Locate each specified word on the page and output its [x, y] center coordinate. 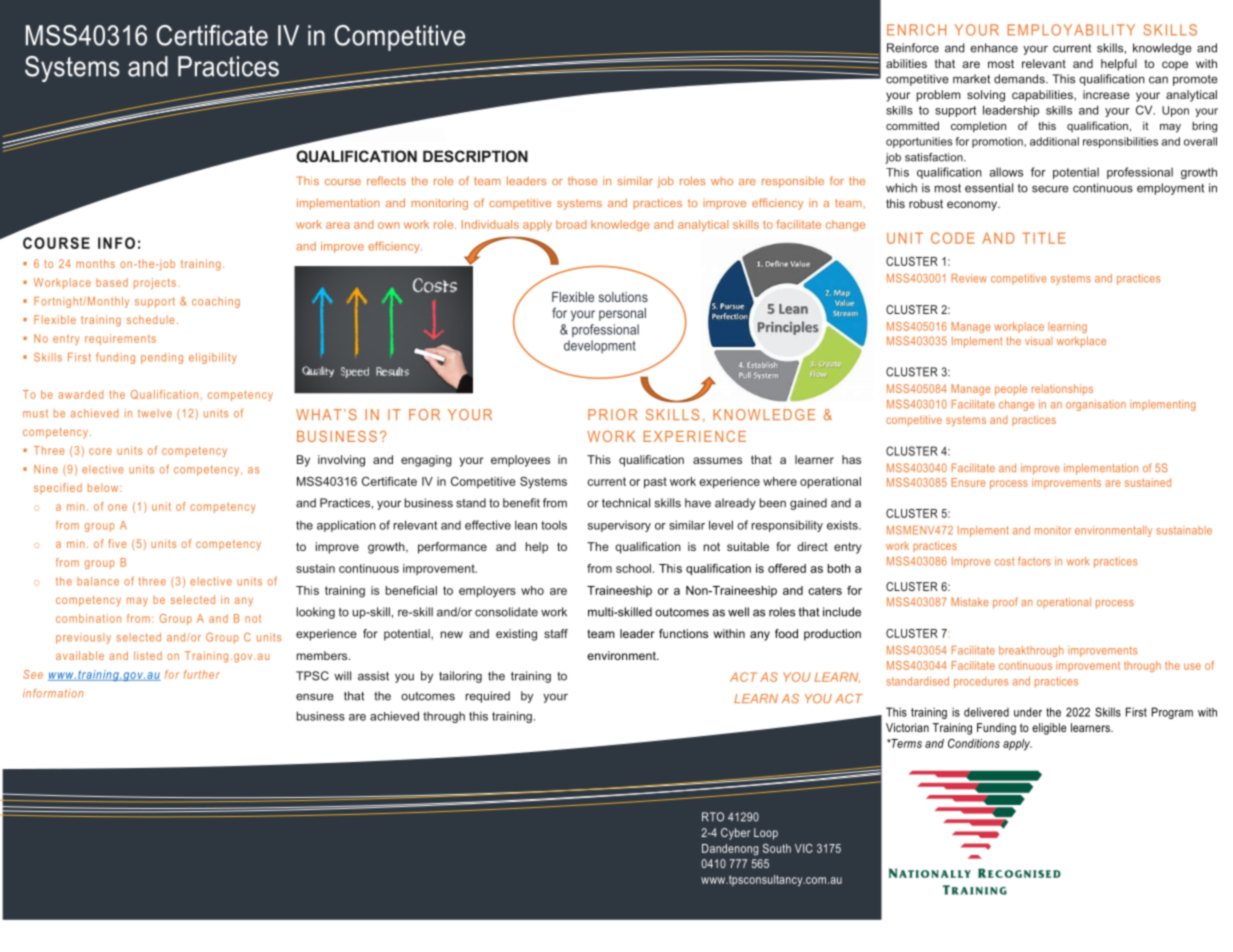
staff [556, 633]
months [95, 263]
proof [1005, 603]
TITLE [1044, 238]
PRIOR [612, 414]
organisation [1096, 405]
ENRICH [916, 30]
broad [571, 224]
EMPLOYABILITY [1071, 30]
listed [148, 655]
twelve [155, 413]
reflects [386, 180]
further [202, 674]
